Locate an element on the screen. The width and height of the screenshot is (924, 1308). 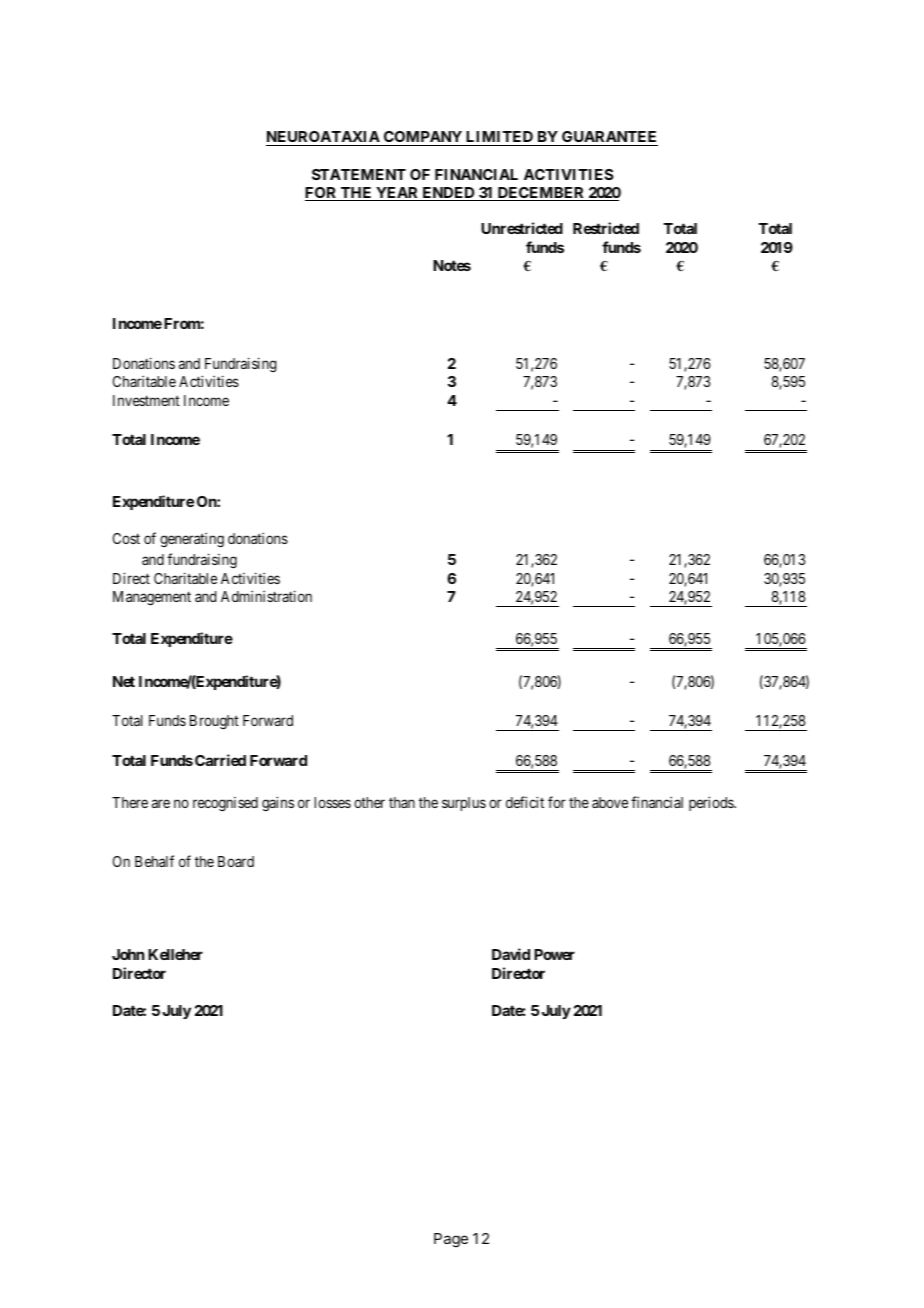
than is located at coordinates (402, 802).
